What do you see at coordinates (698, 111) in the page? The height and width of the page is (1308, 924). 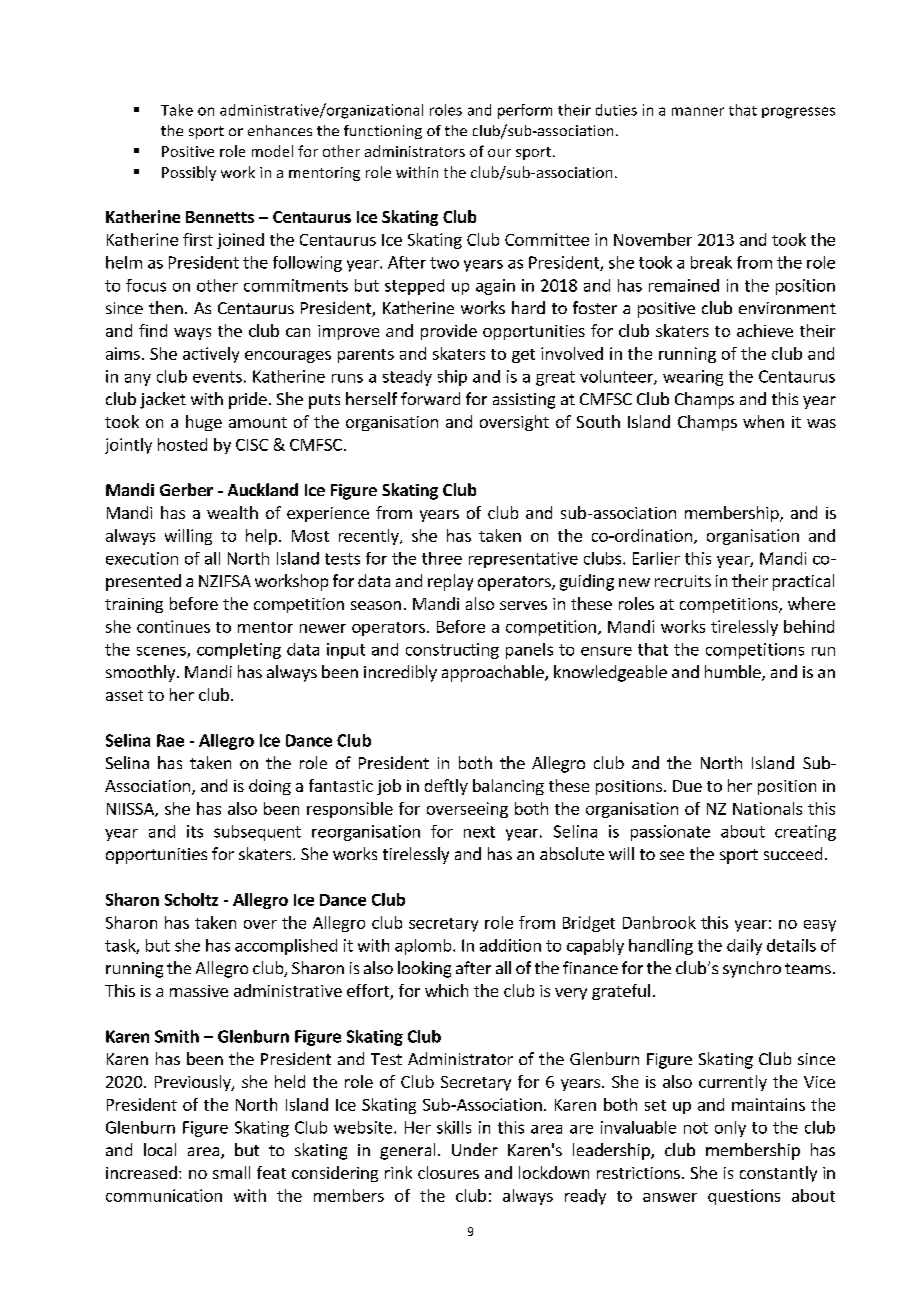 I see `manner` at bounding box center [698, 111].
